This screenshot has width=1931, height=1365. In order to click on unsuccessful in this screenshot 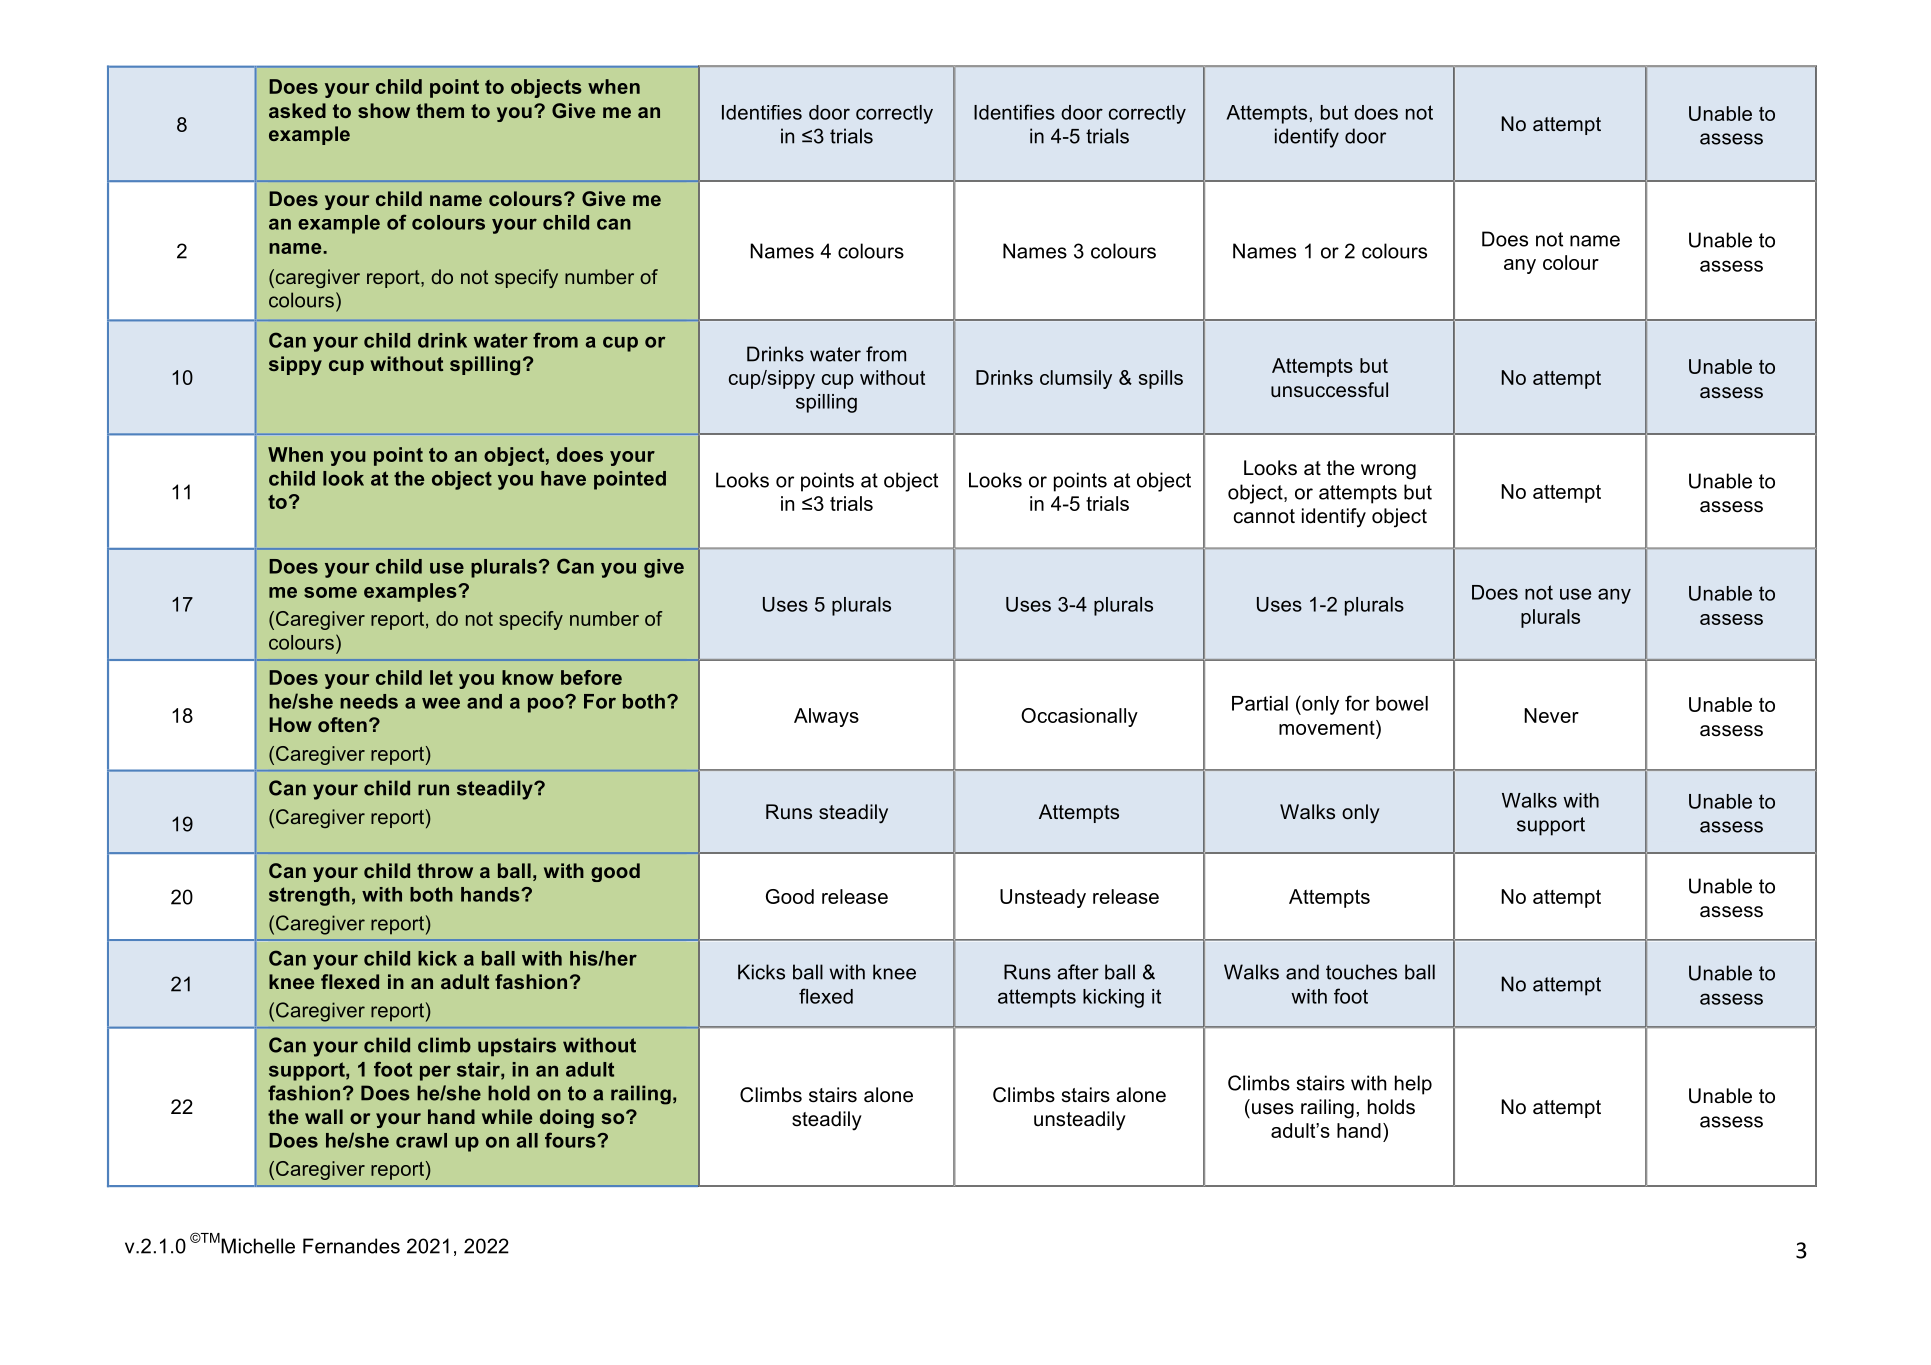, I will do `click(1329, 390)`.
